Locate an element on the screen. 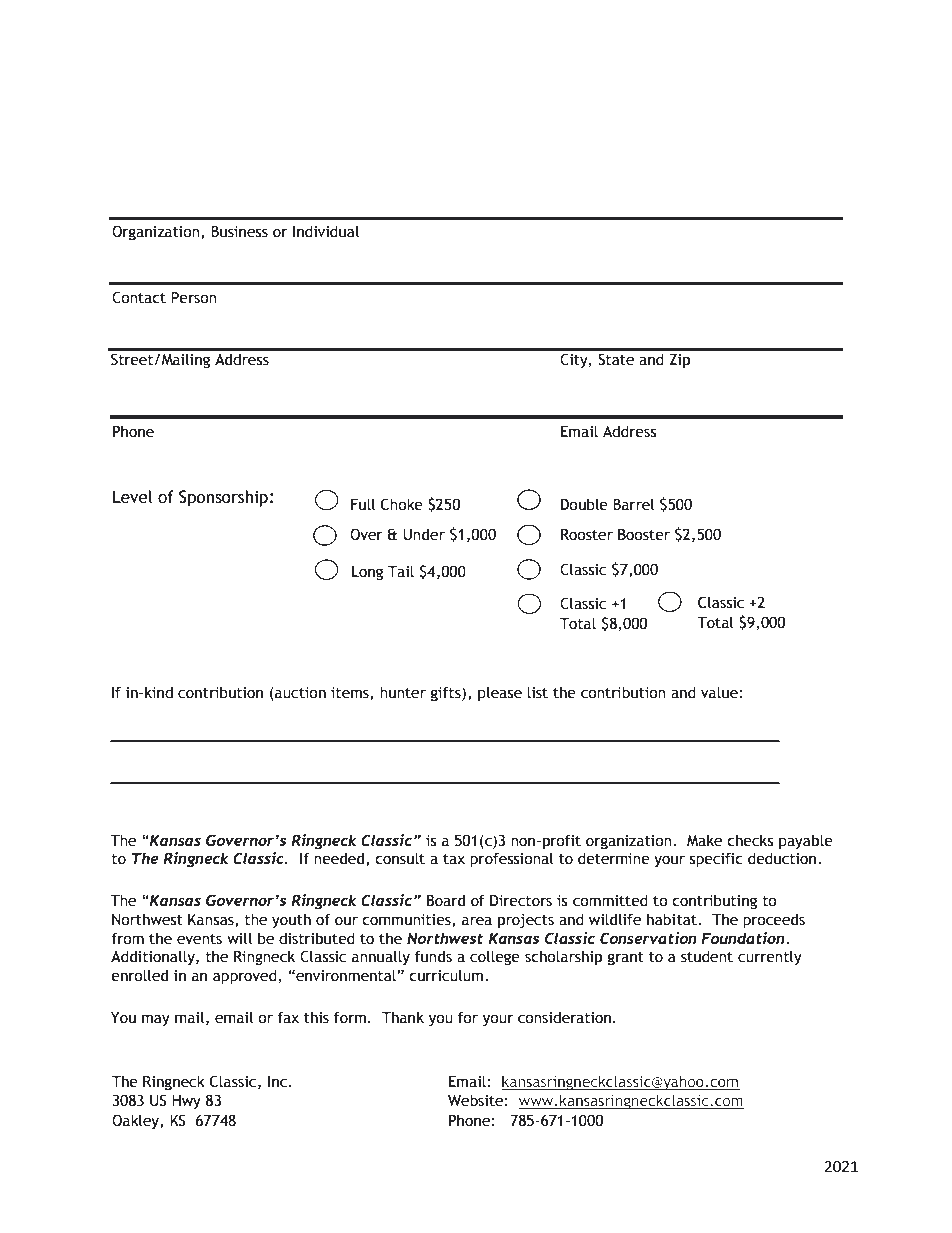 Image resolution: width=952 pixels, height=1233 pixels. Barrel is located at coordinates (633, 504).
